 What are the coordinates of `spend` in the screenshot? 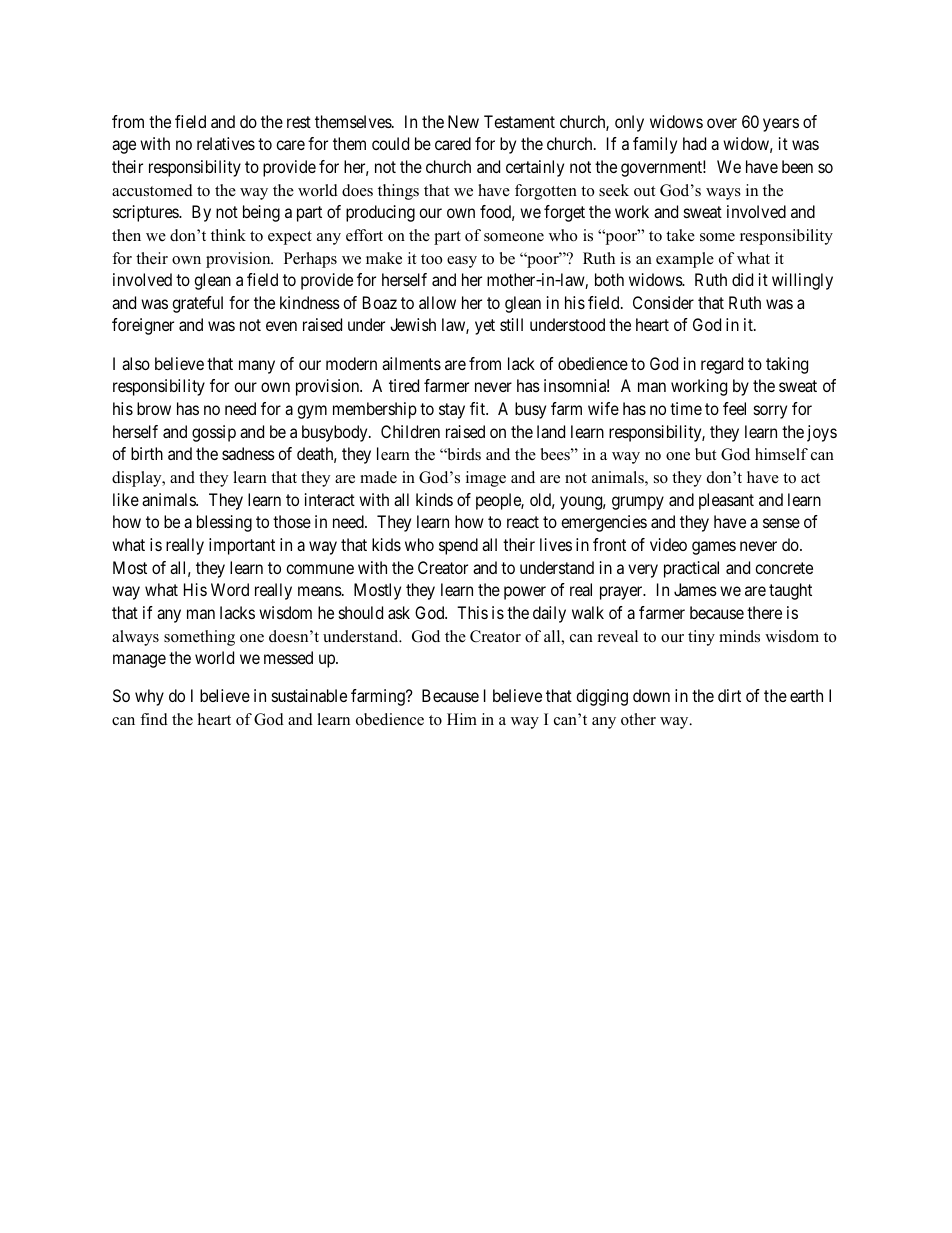 It's located at (458, 546).
